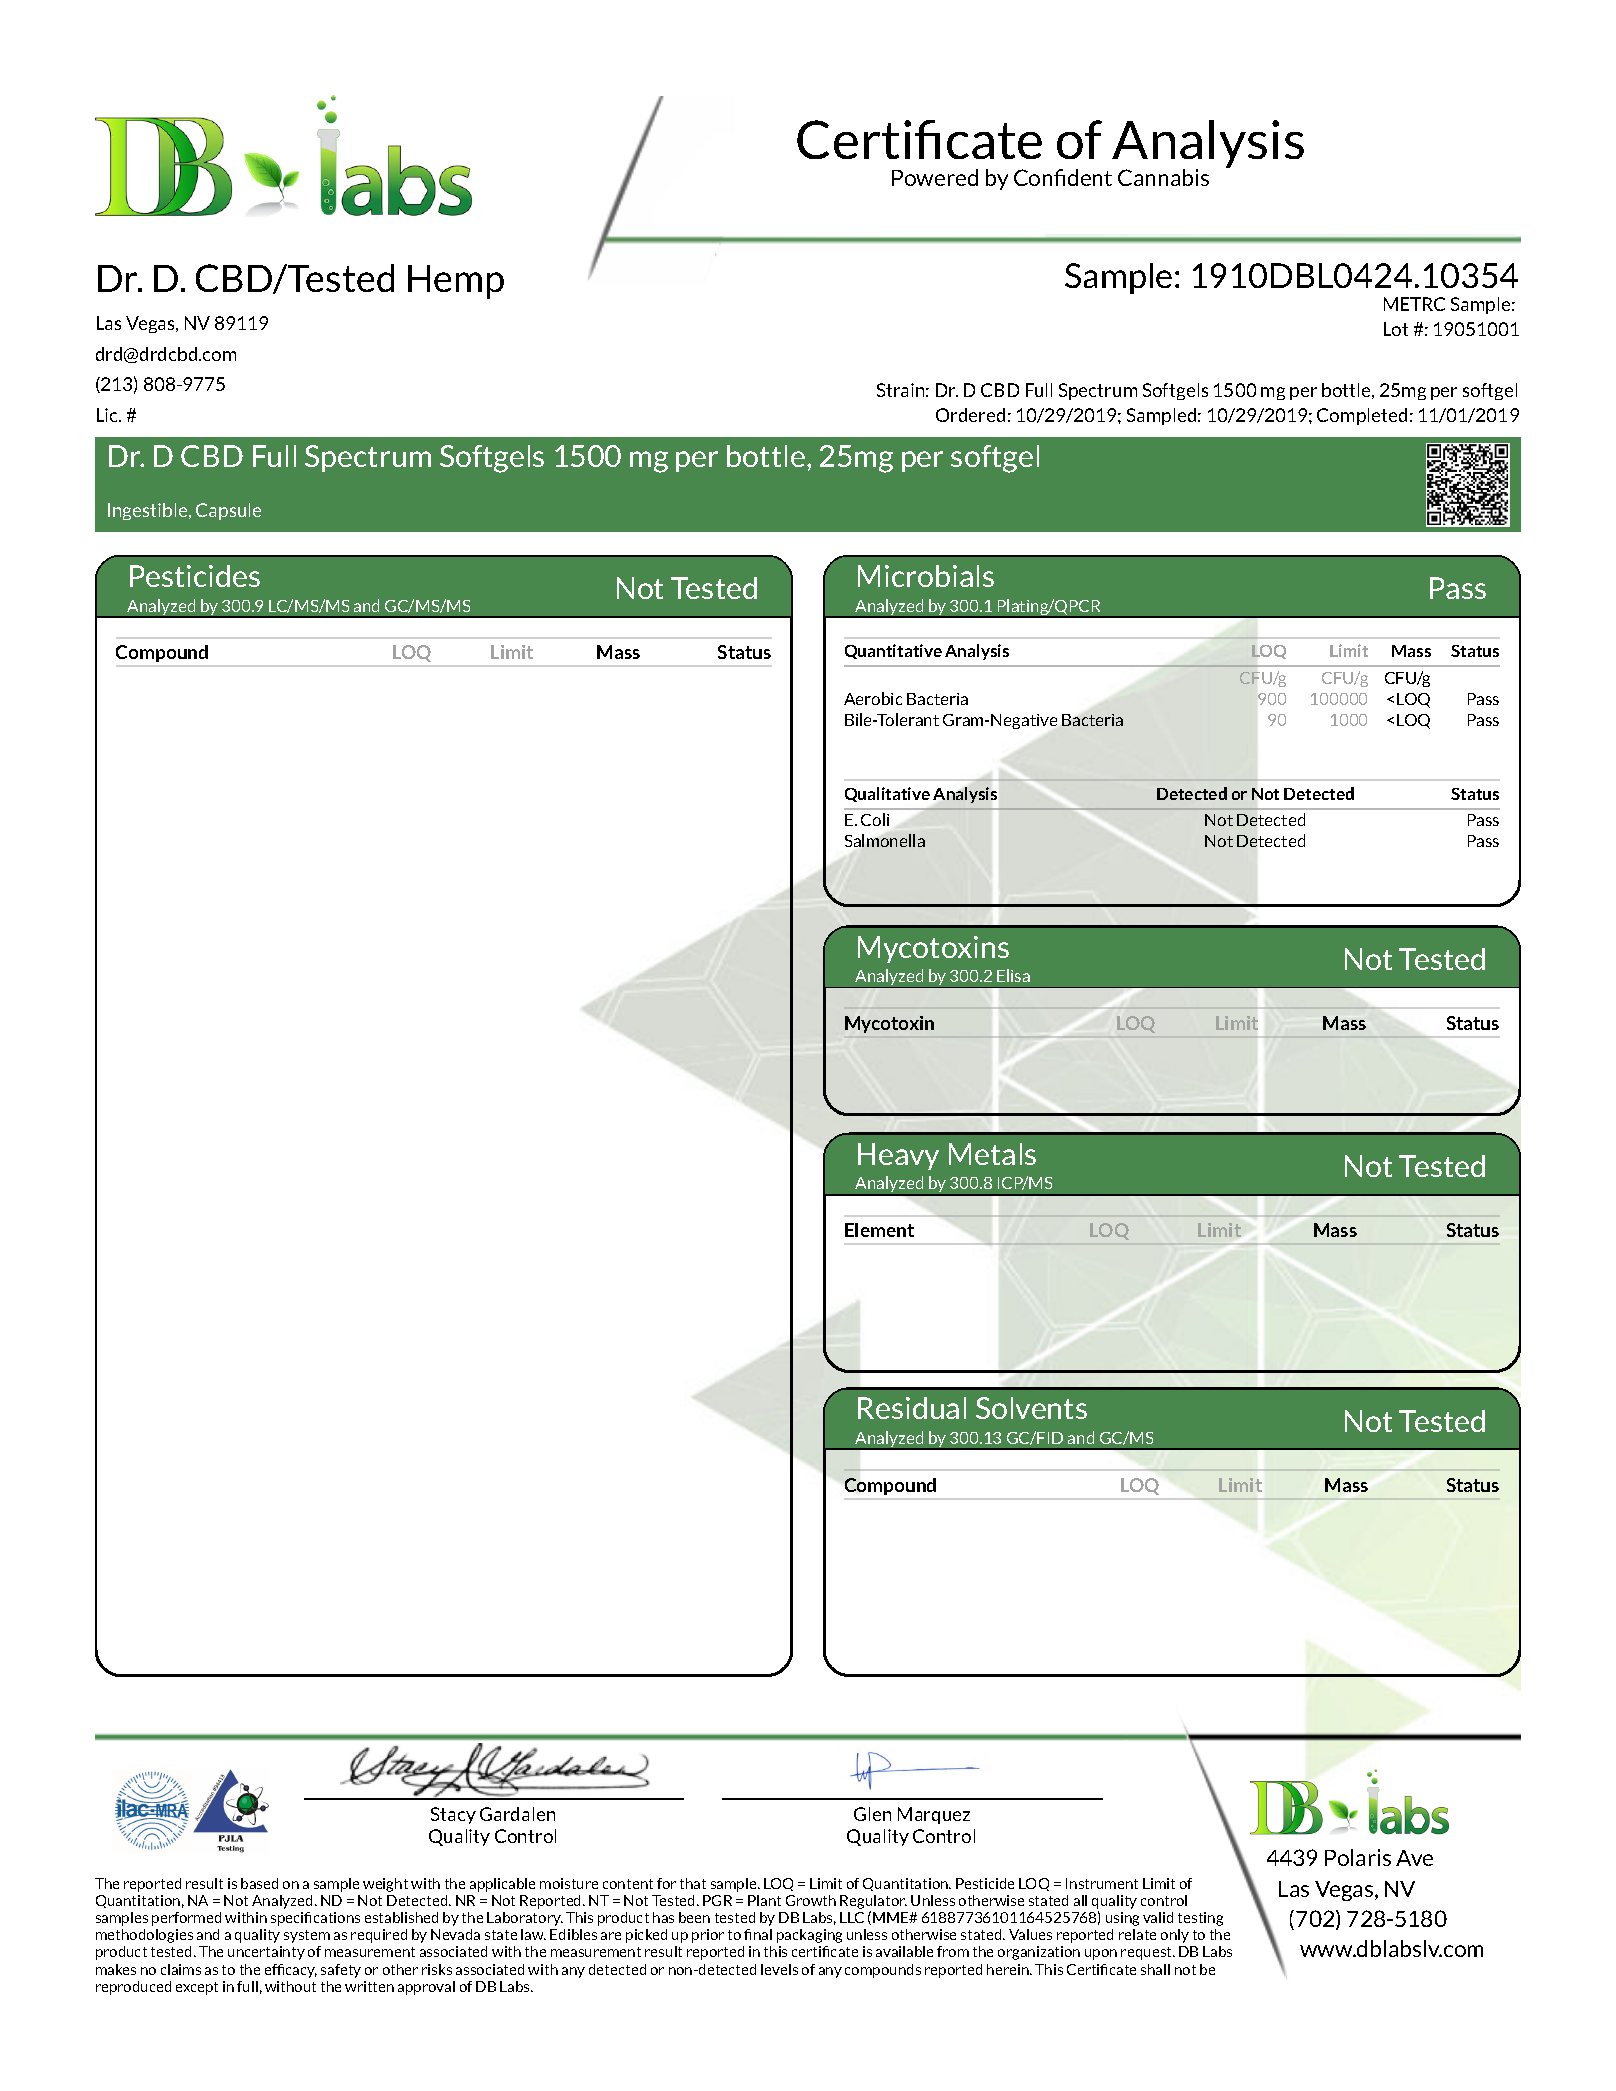 The height and width of the page is (2091, 1616). Describe the element at coordinates (898, 1156) in the page. I see `Heavy` at that location.
